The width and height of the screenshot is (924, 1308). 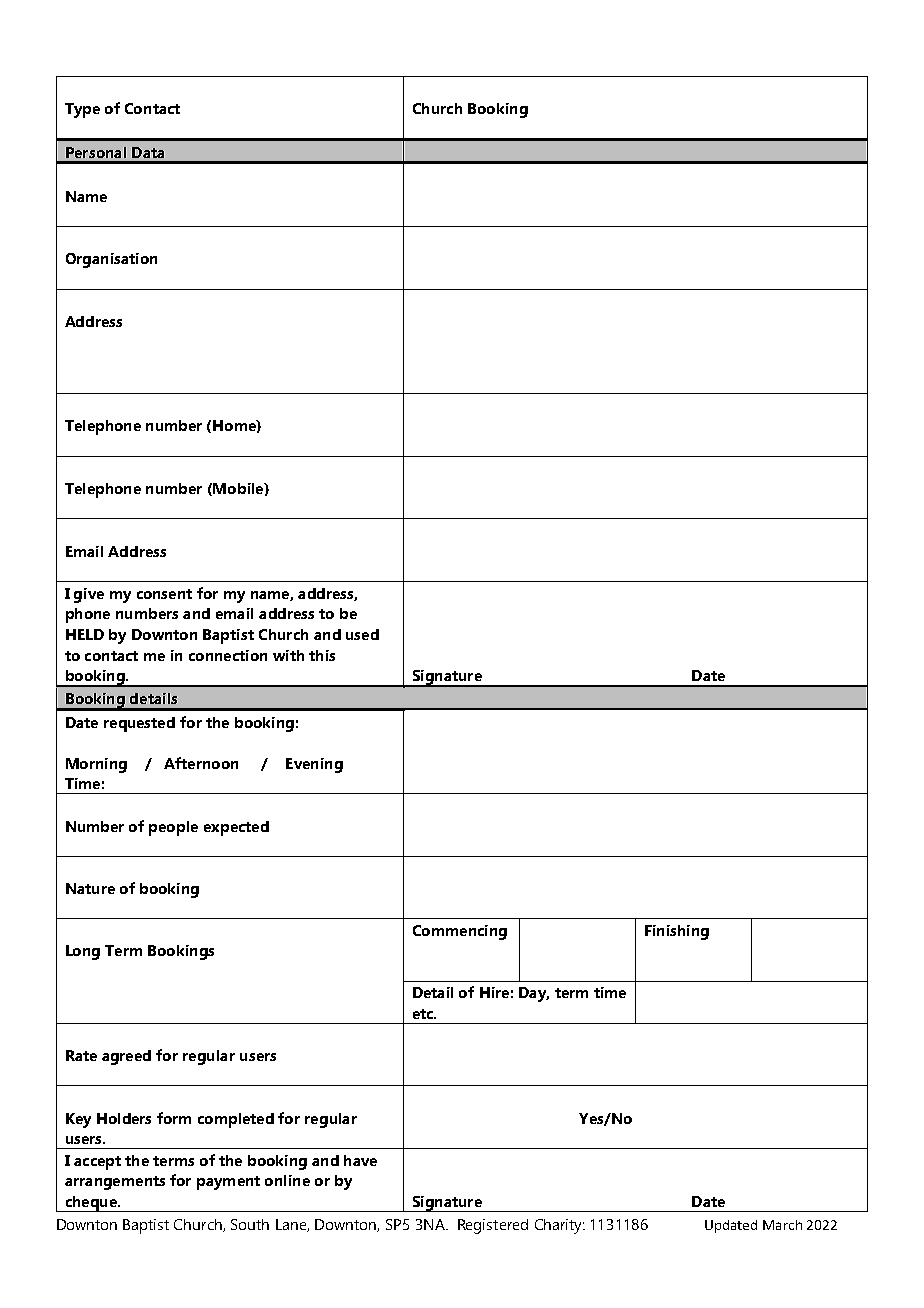 What do you see at coordinates (228, 655) in the screenshot?
I see `connection` at bounding box center [228, 655].
